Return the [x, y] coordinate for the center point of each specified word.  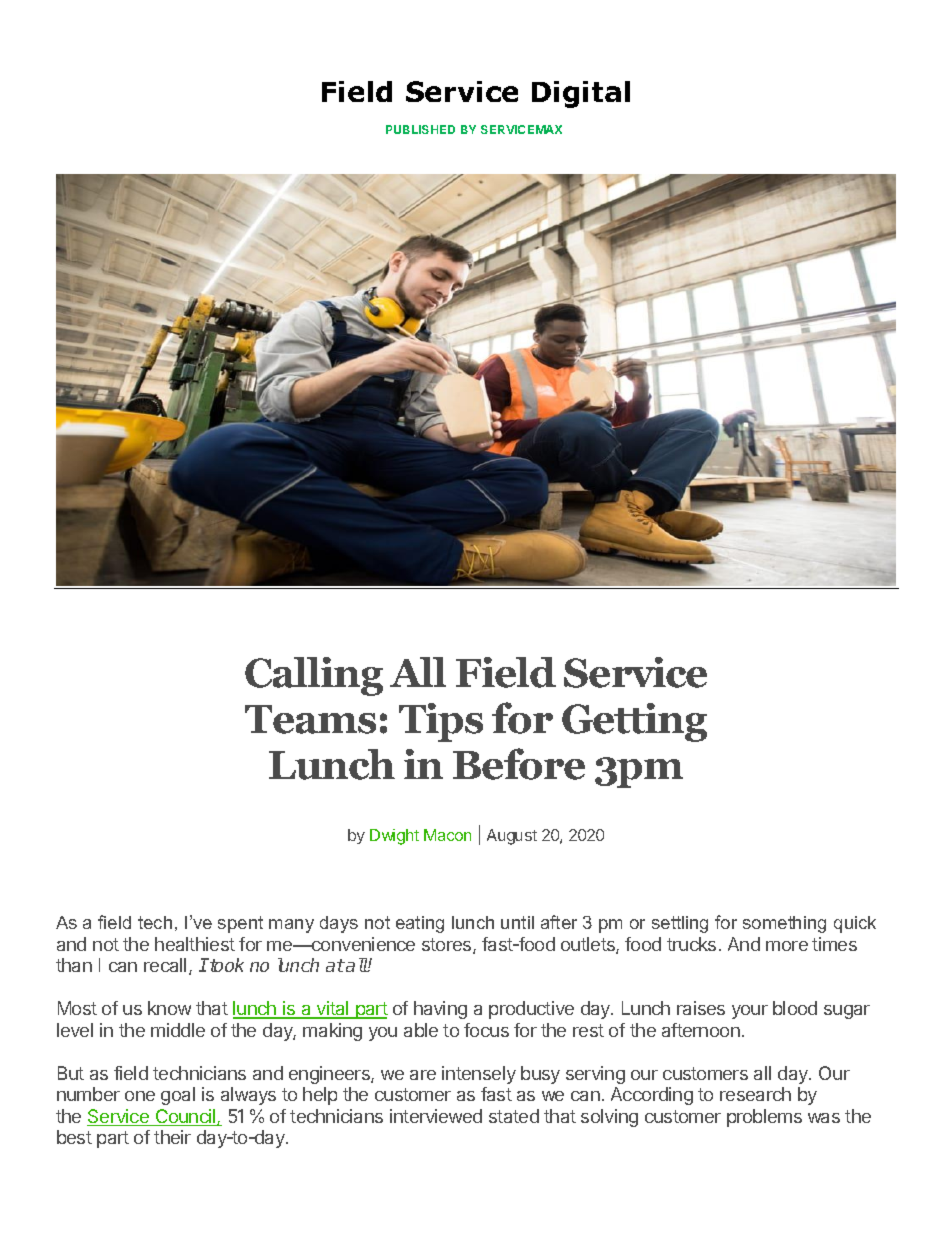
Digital [581, 94]
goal [178, 1096]
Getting [634, 722]
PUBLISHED [420, 129]
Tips [441, 722]
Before [519, 764]
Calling [314, 676]
